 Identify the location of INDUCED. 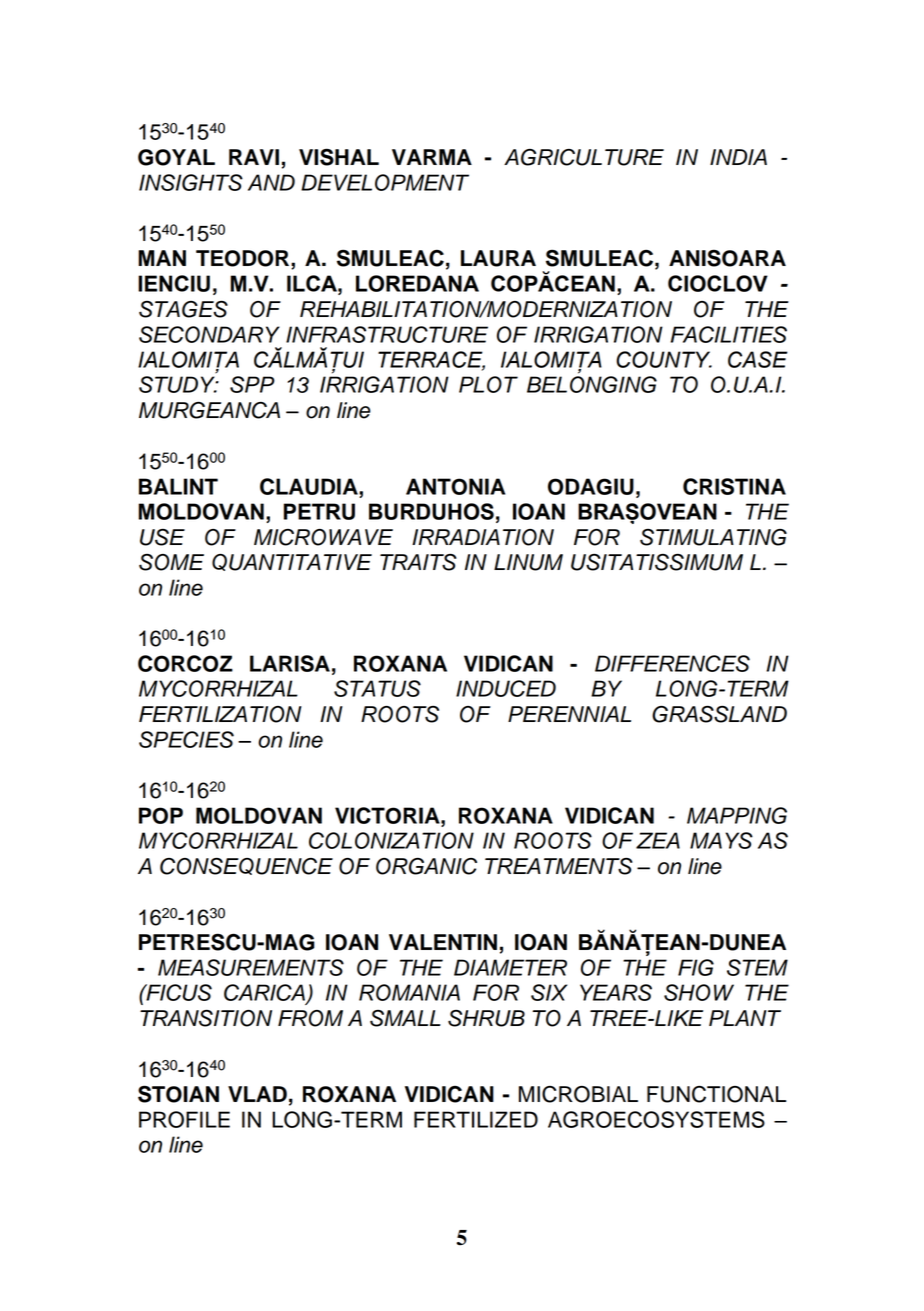
(506, 688).
